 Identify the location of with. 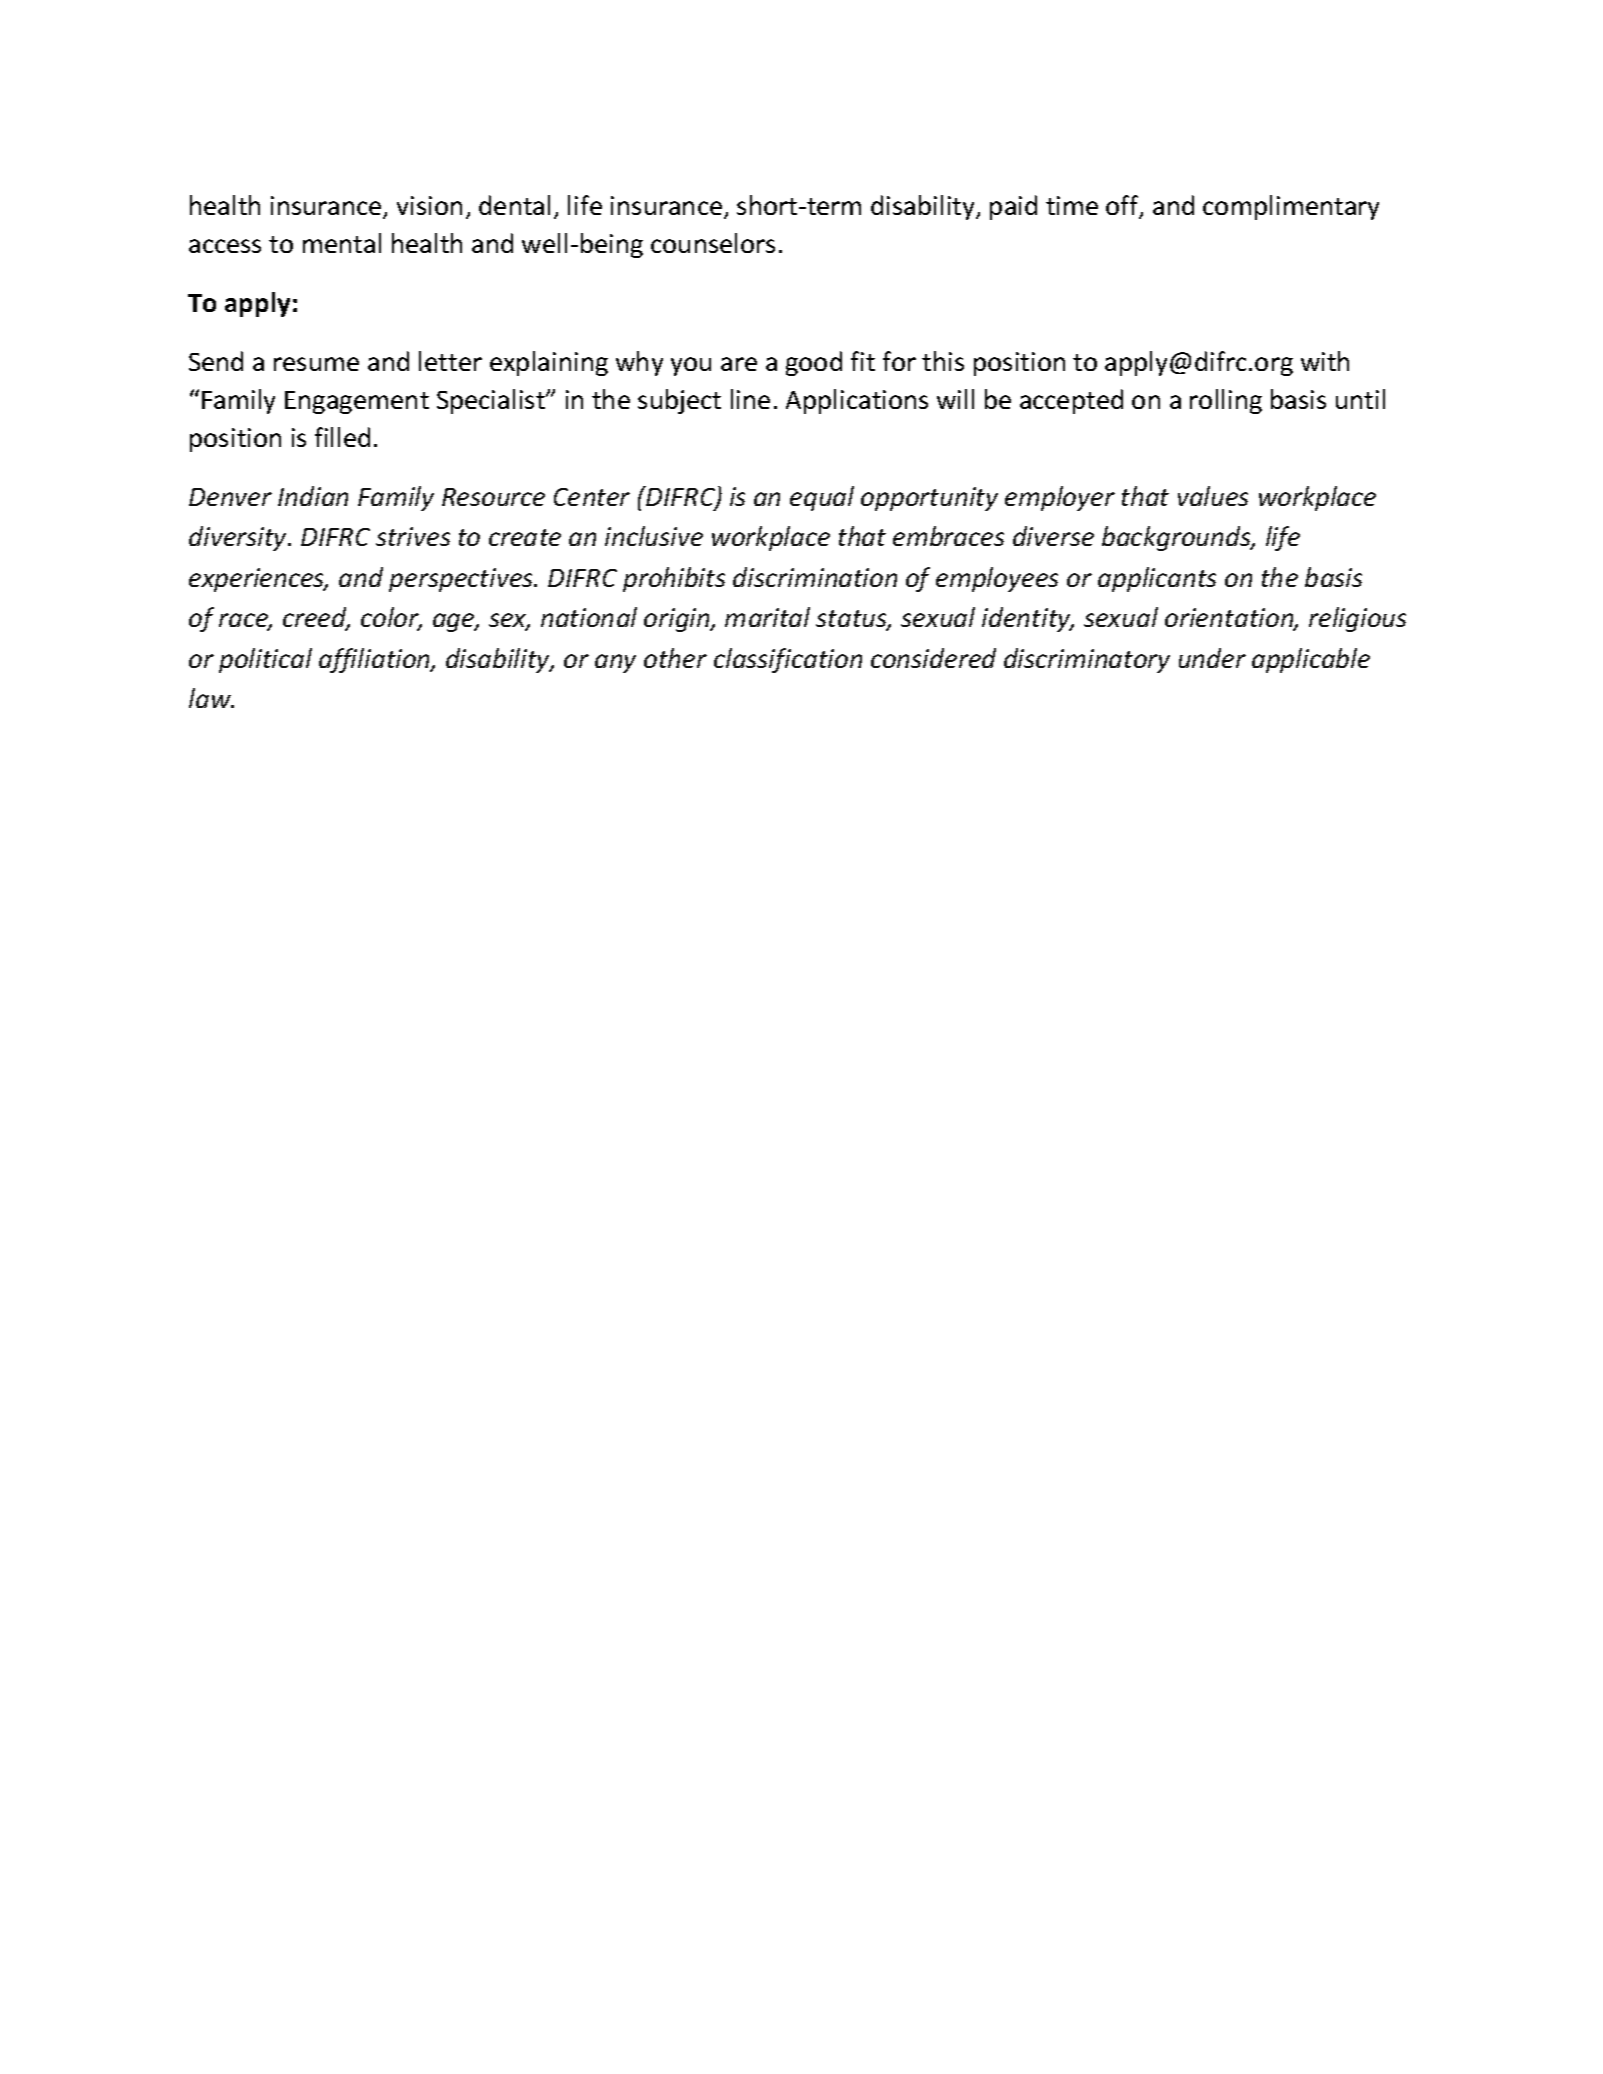
(1325, 361).
